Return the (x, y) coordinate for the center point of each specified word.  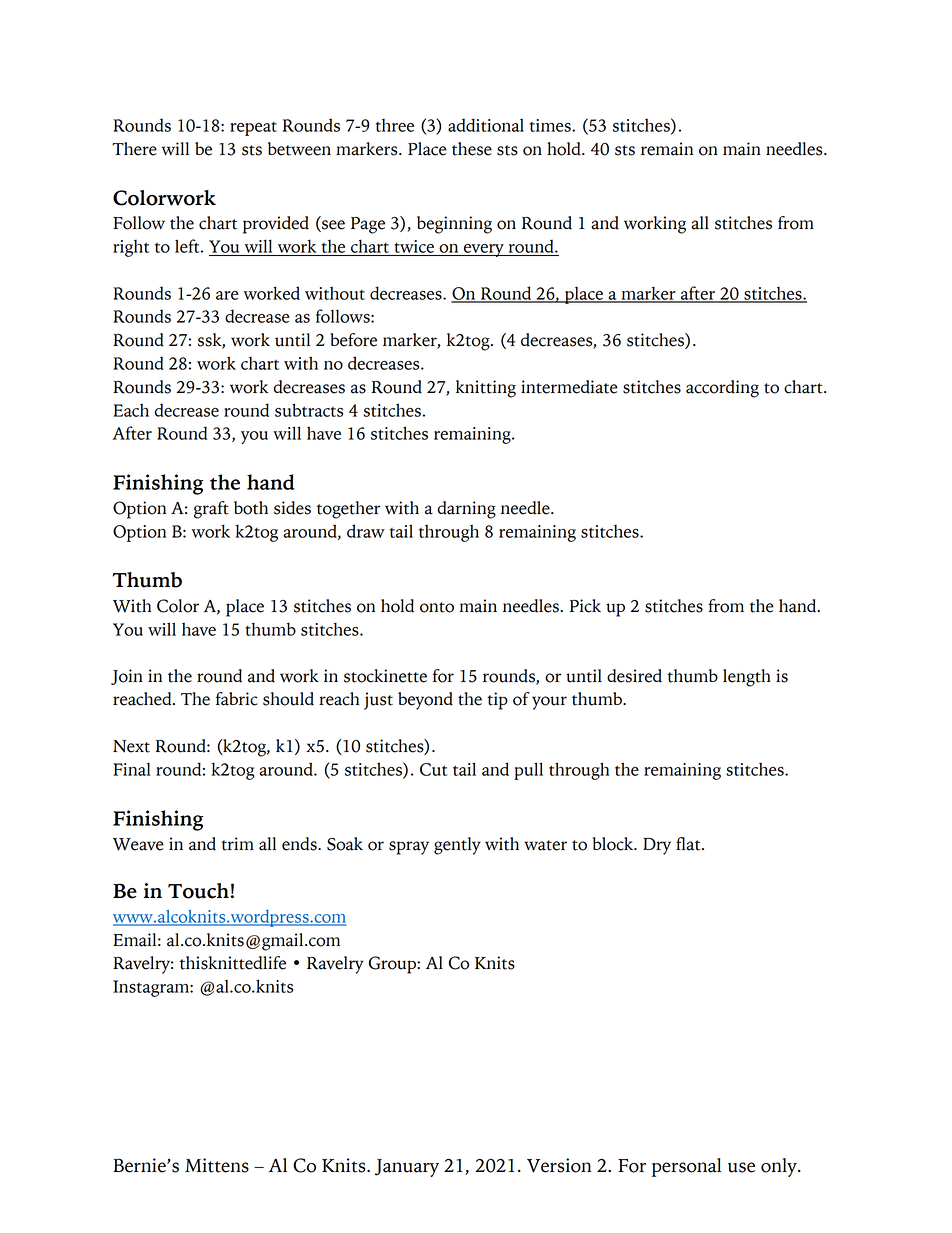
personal (686, 1167)
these (472, 149)
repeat (253, 129)
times (551, 125)
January (407, 1168)
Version (559, 1165)
